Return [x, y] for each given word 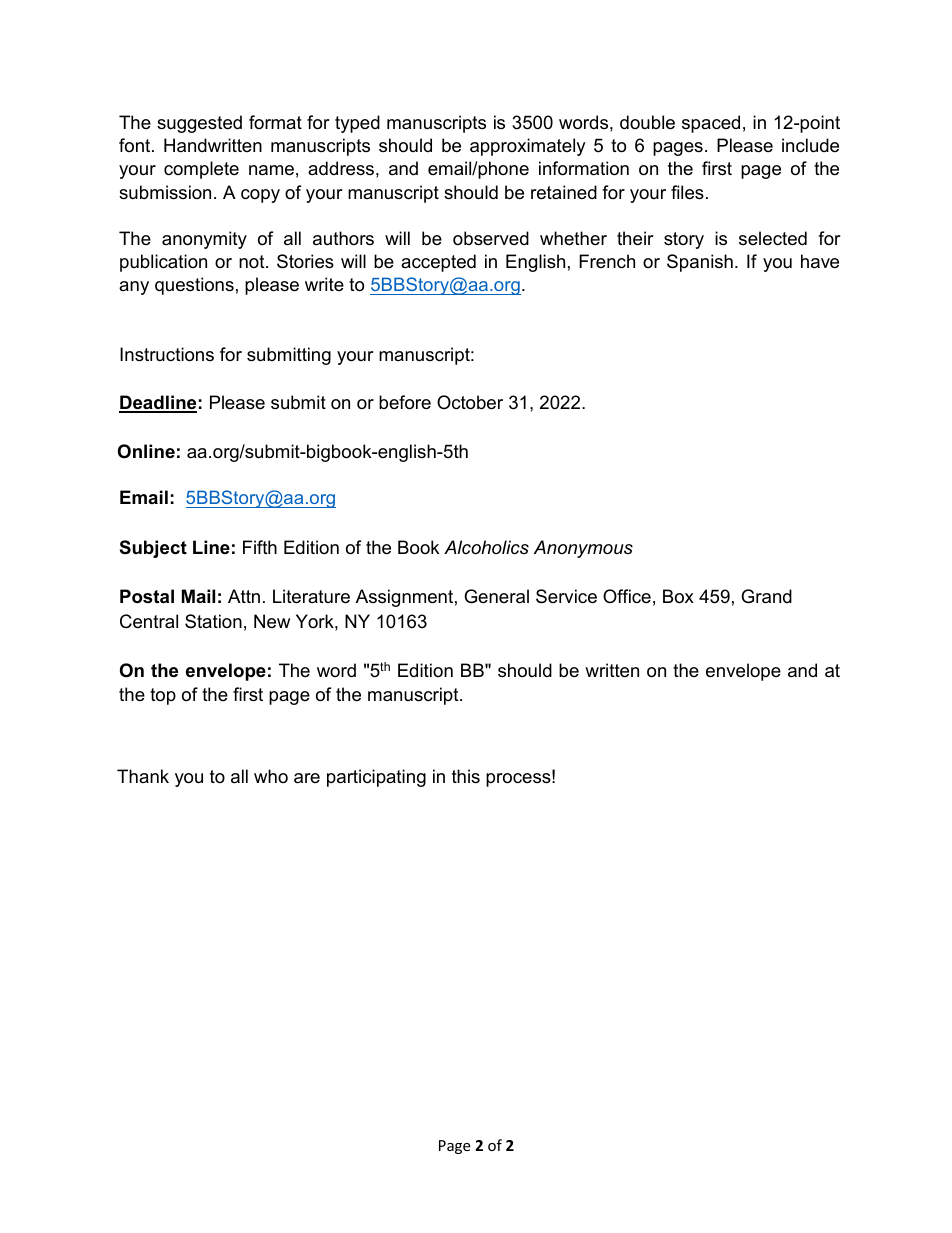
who [271, 776]
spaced [711, 124]
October [470, 402]
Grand [766, 596]
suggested [199, 124]
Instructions [167, 354]
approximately [528, 147]
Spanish [700, 263]
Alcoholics [486, 547]
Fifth [260, 547]
